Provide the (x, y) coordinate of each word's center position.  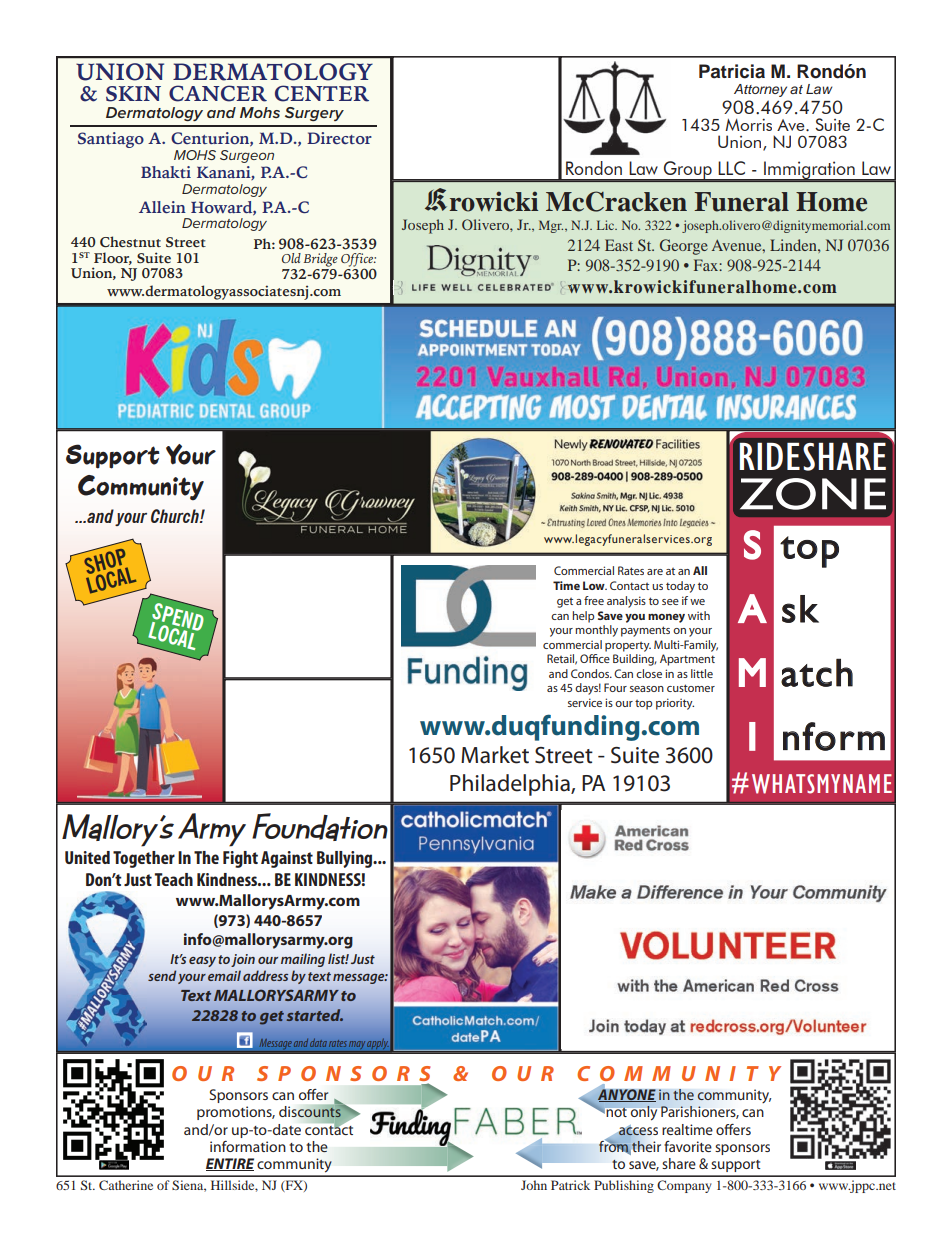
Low (595, 585)
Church (176, 516)
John (534, 1185)
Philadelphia (511, 785)
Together (144, 859)
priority (675, 704)
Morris (748, 124)
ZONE (813, 494)
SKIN (133, 94)
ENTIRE (230, 1164)
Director (339, 138)
